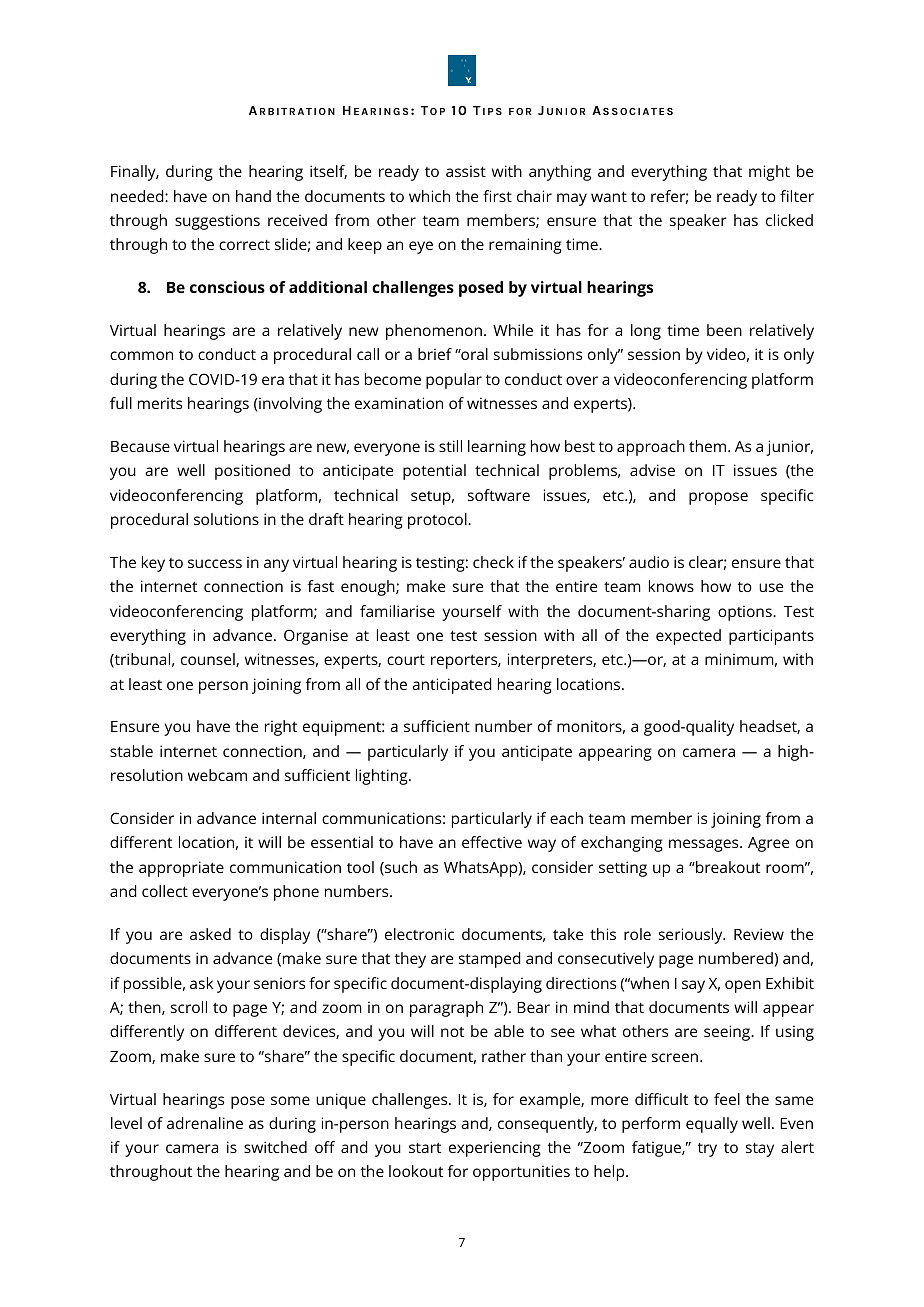  What do you see at coordinates (217, 222) in the page?
I see `suggestions` at bounding box center [217, 222].
